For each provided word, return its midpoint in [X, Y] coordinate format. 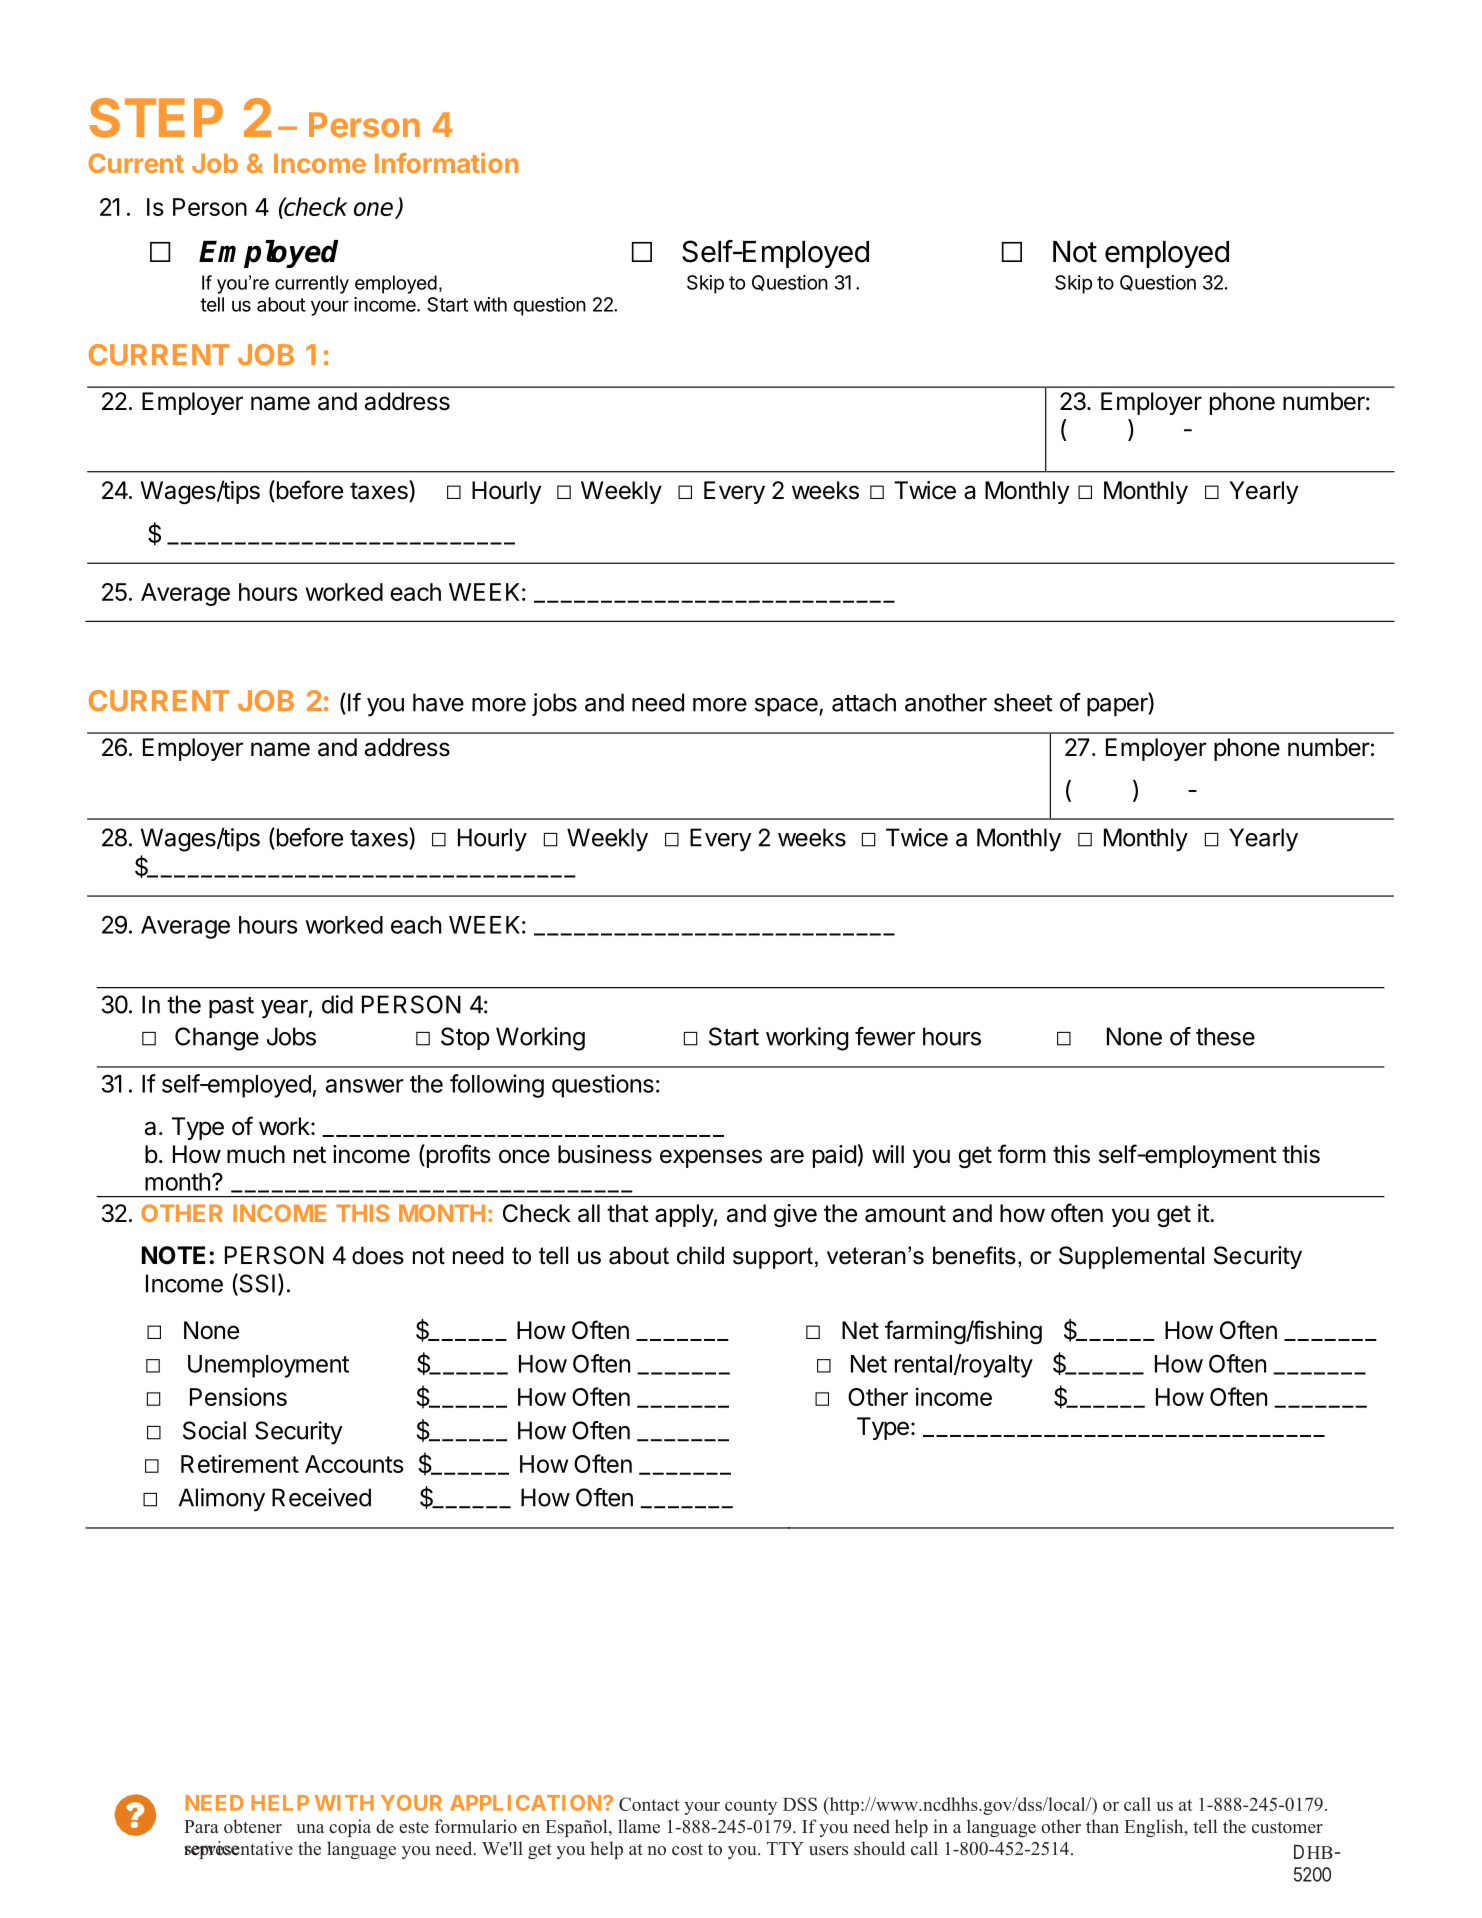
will [888, 1154]
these [1225, 1036]
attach [864, 702]
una [310, 1828]
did [337, 1004]
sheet [1023, 702]
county [751, 1807]
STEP [156, 118]
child [700, 1255]
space [787, 707]
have [438, 702]
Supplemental [1131, 1257]
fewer [885, 1036]
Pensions [238, 1396]
